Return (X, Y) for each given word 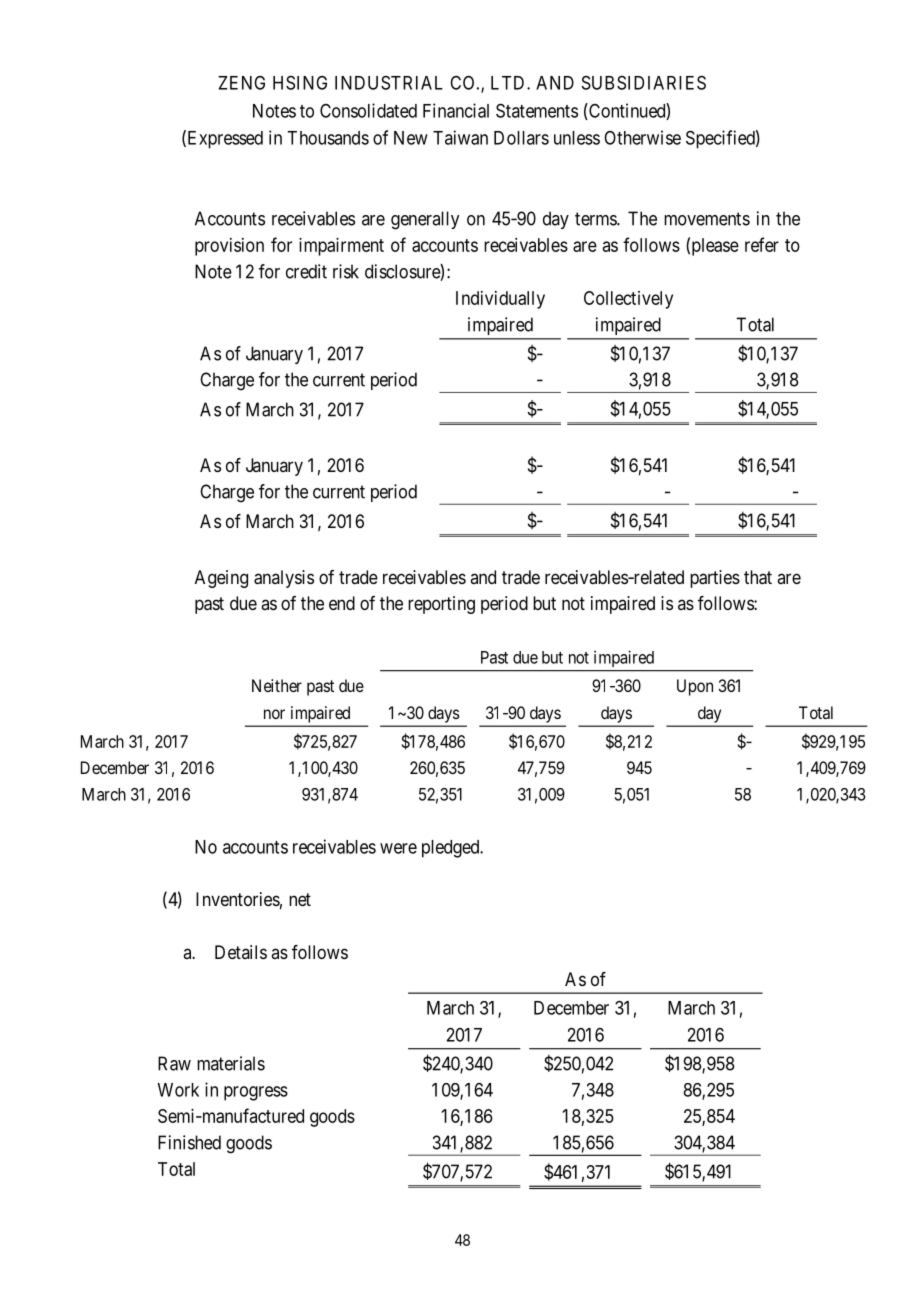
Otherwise (642, 137)
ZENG (241, 83)
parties (715, 579)
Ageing (221, 579)
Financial (456, 110)
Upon (695, 687)
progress (256, 1093)
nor (274, 714)
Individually (500, 300)
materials (231, 1063)
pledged (452, 849)
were (398, 848)
